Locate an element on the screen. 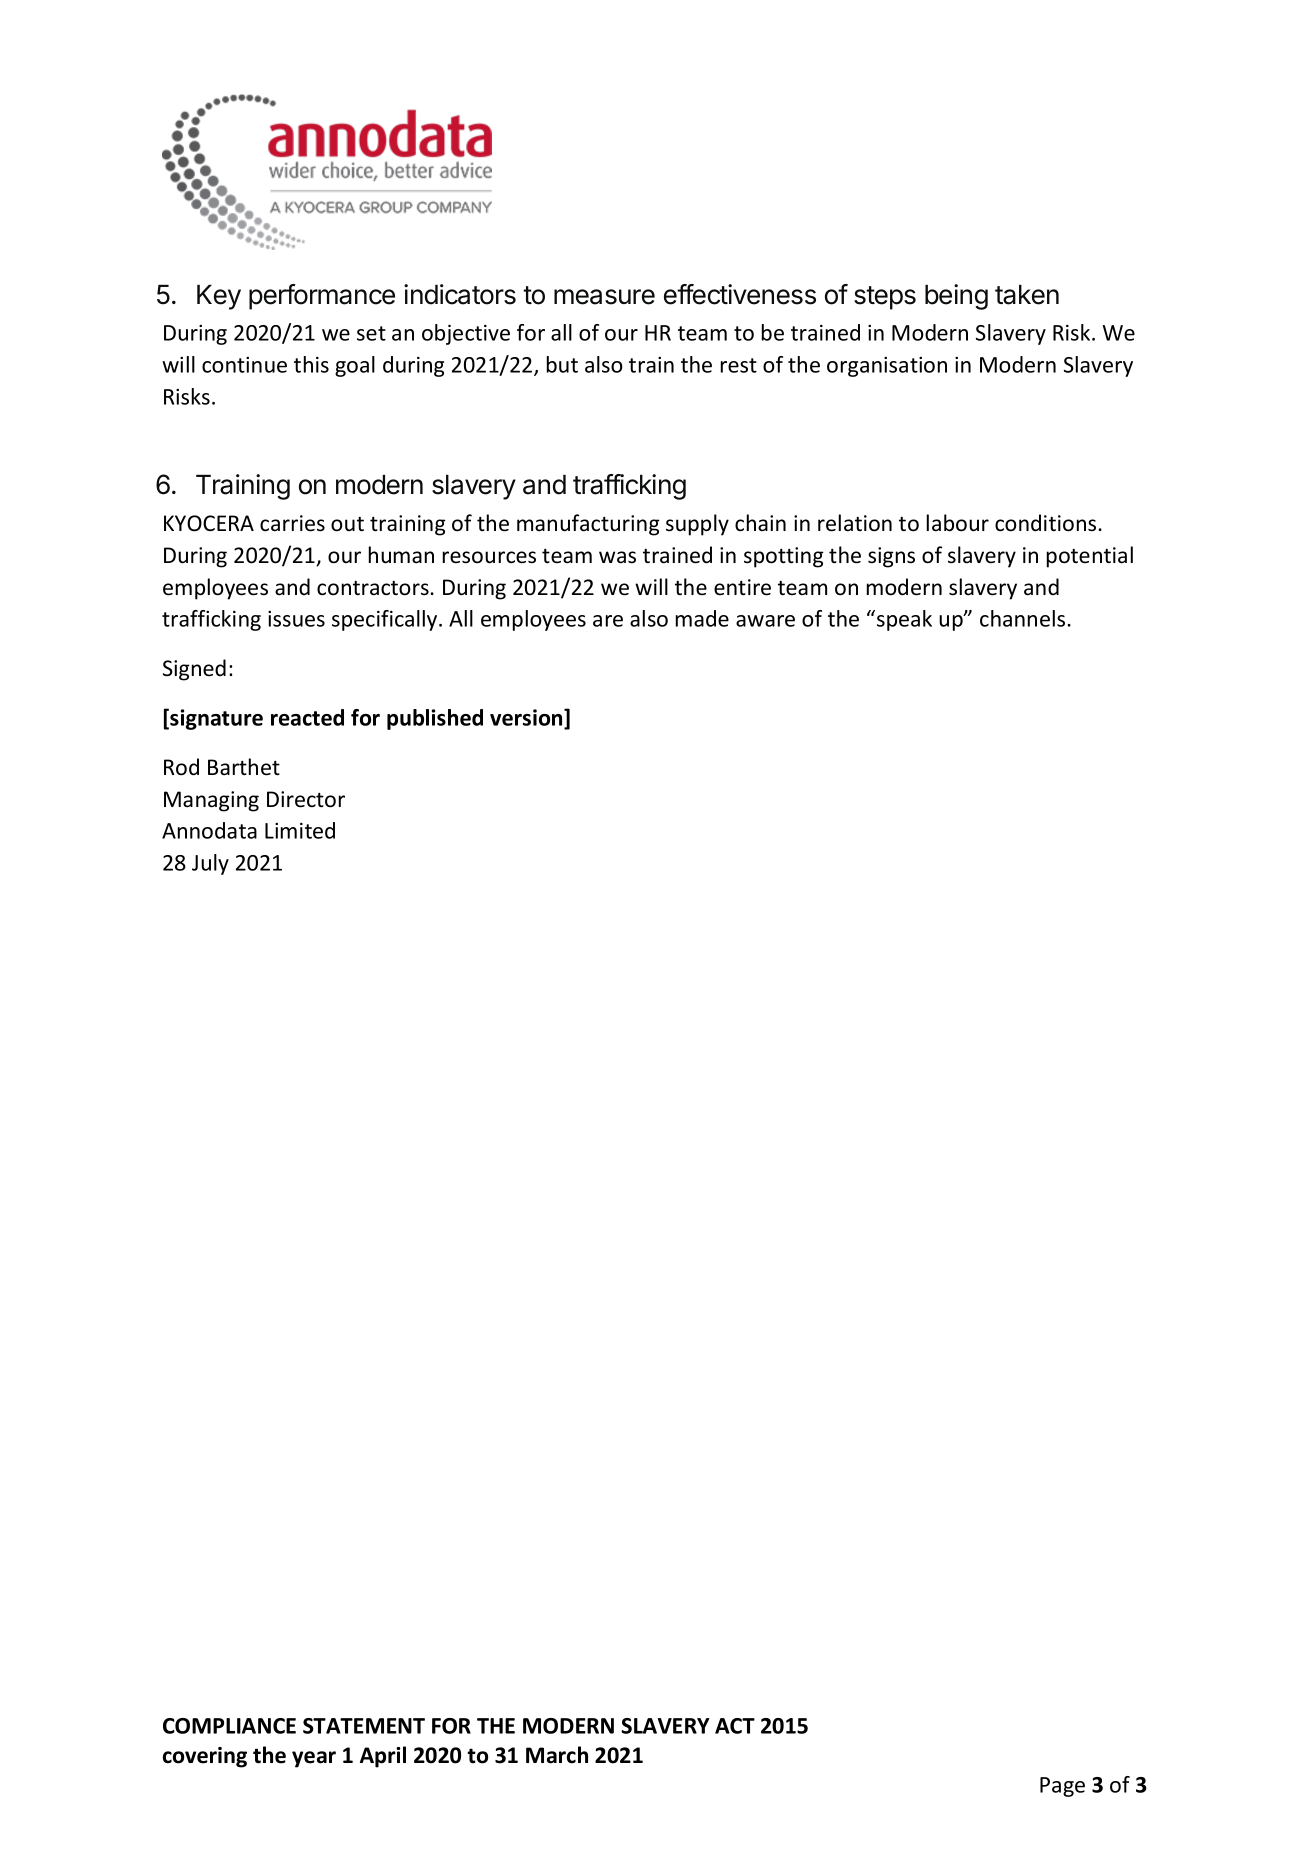  measure is located at coordinates (604, 297).
